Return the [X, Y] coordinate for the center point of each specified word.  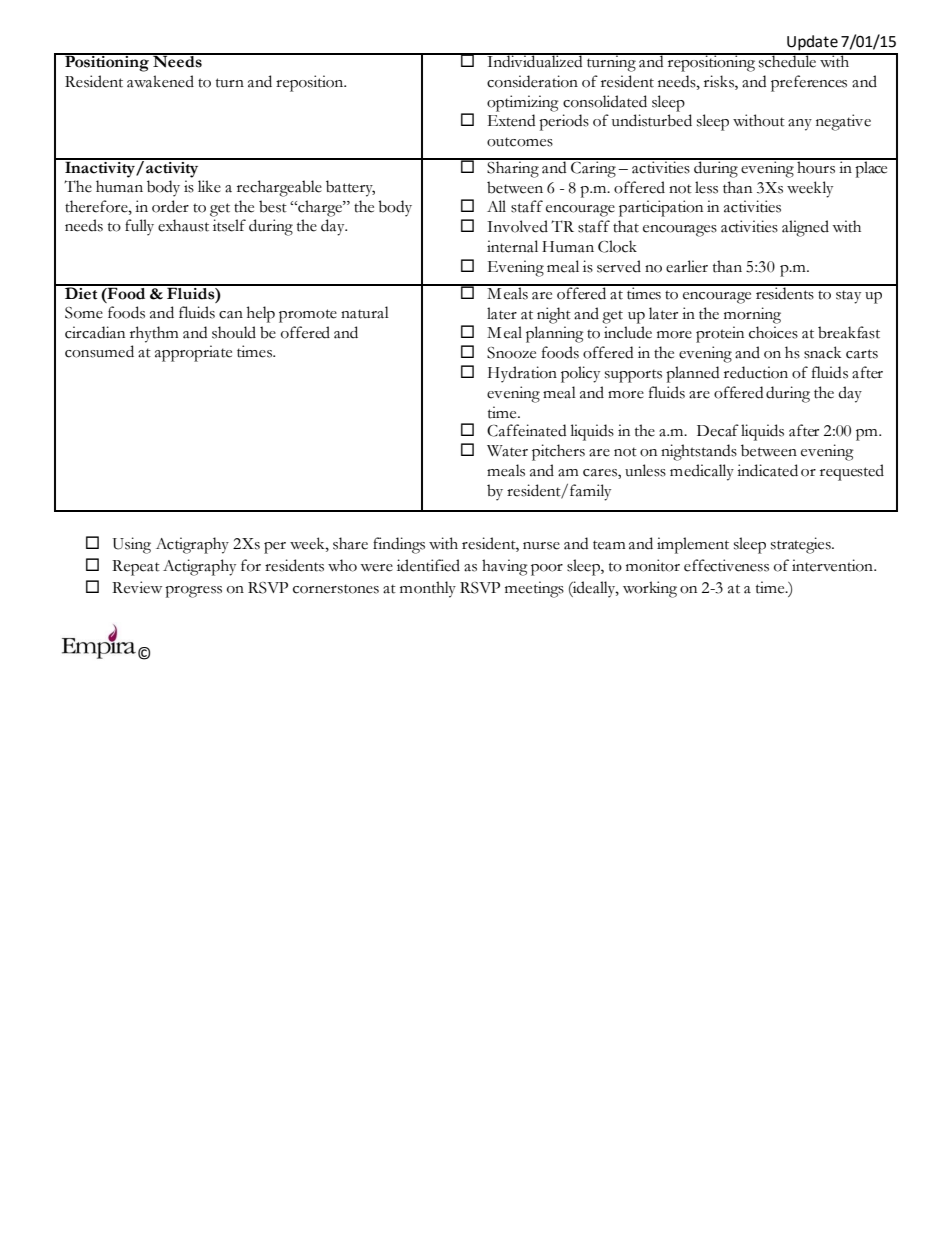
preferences [809, 83]
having [505, 567]
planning [555, 334]
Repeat [136, 568]
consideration [532, 81]
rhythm [154, 334]
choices [773, 332]
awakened [160, 81]
